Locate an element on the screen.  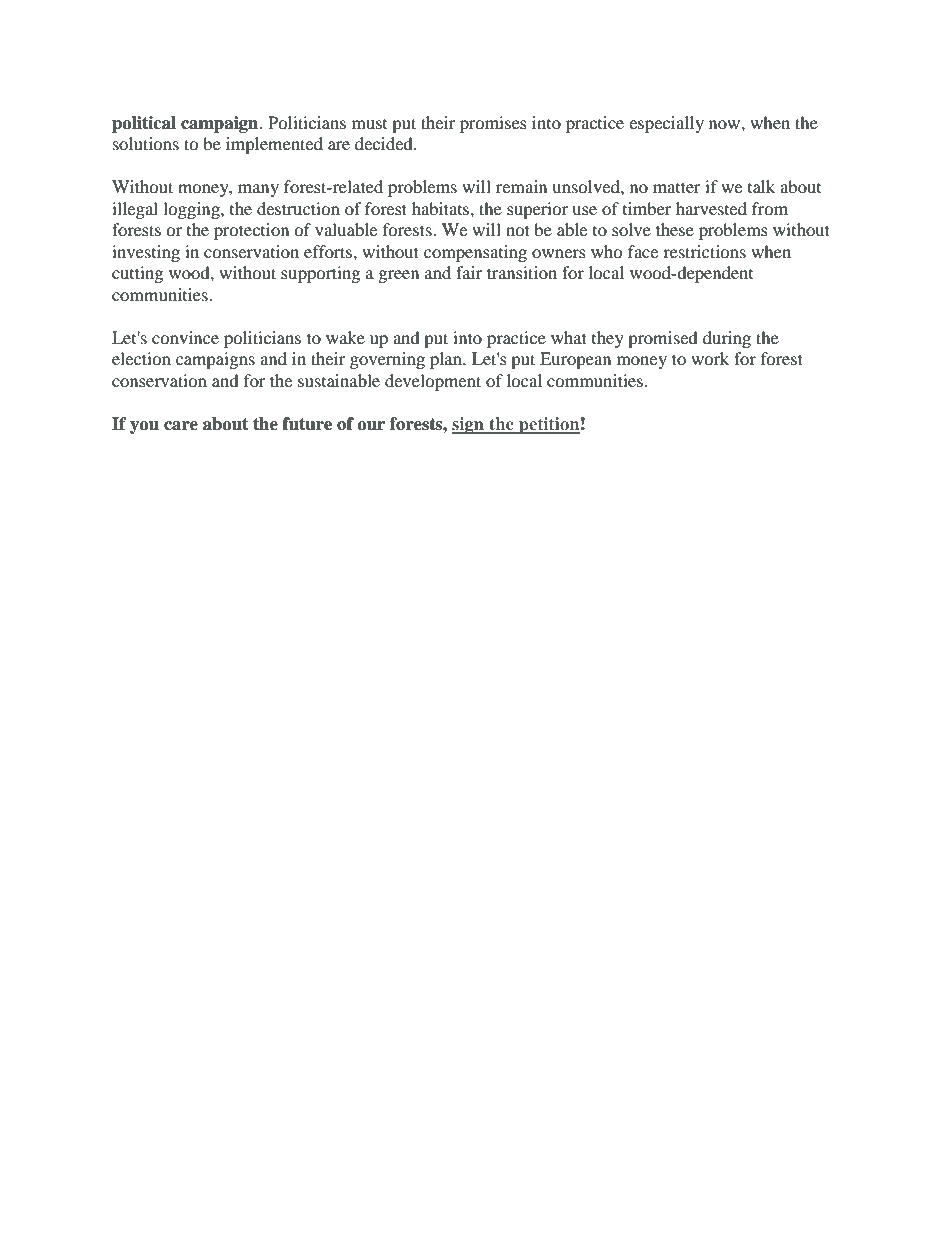
fair is located at coordinates (469, 272).
